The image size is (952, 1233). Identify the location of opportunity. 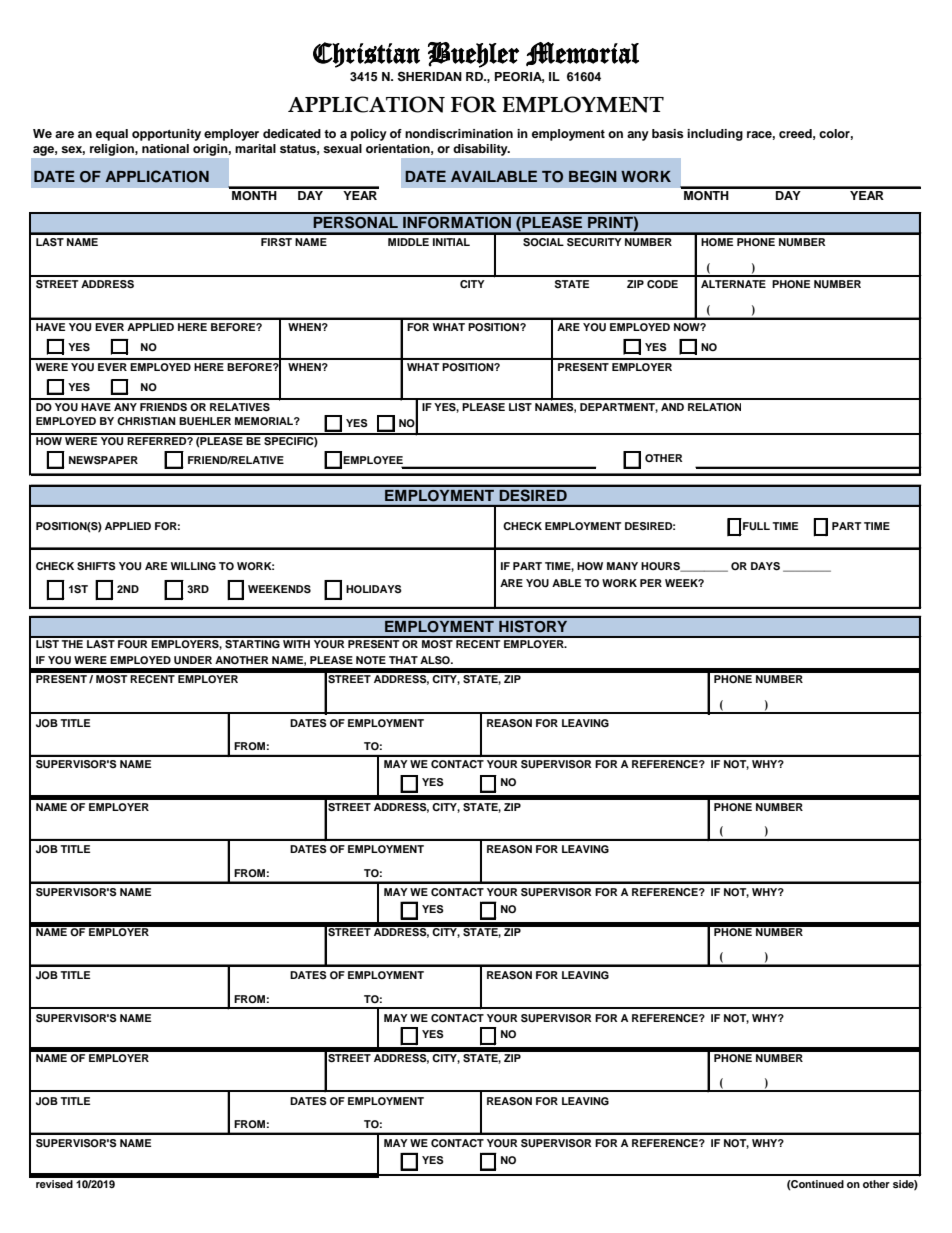
(166, 135).
